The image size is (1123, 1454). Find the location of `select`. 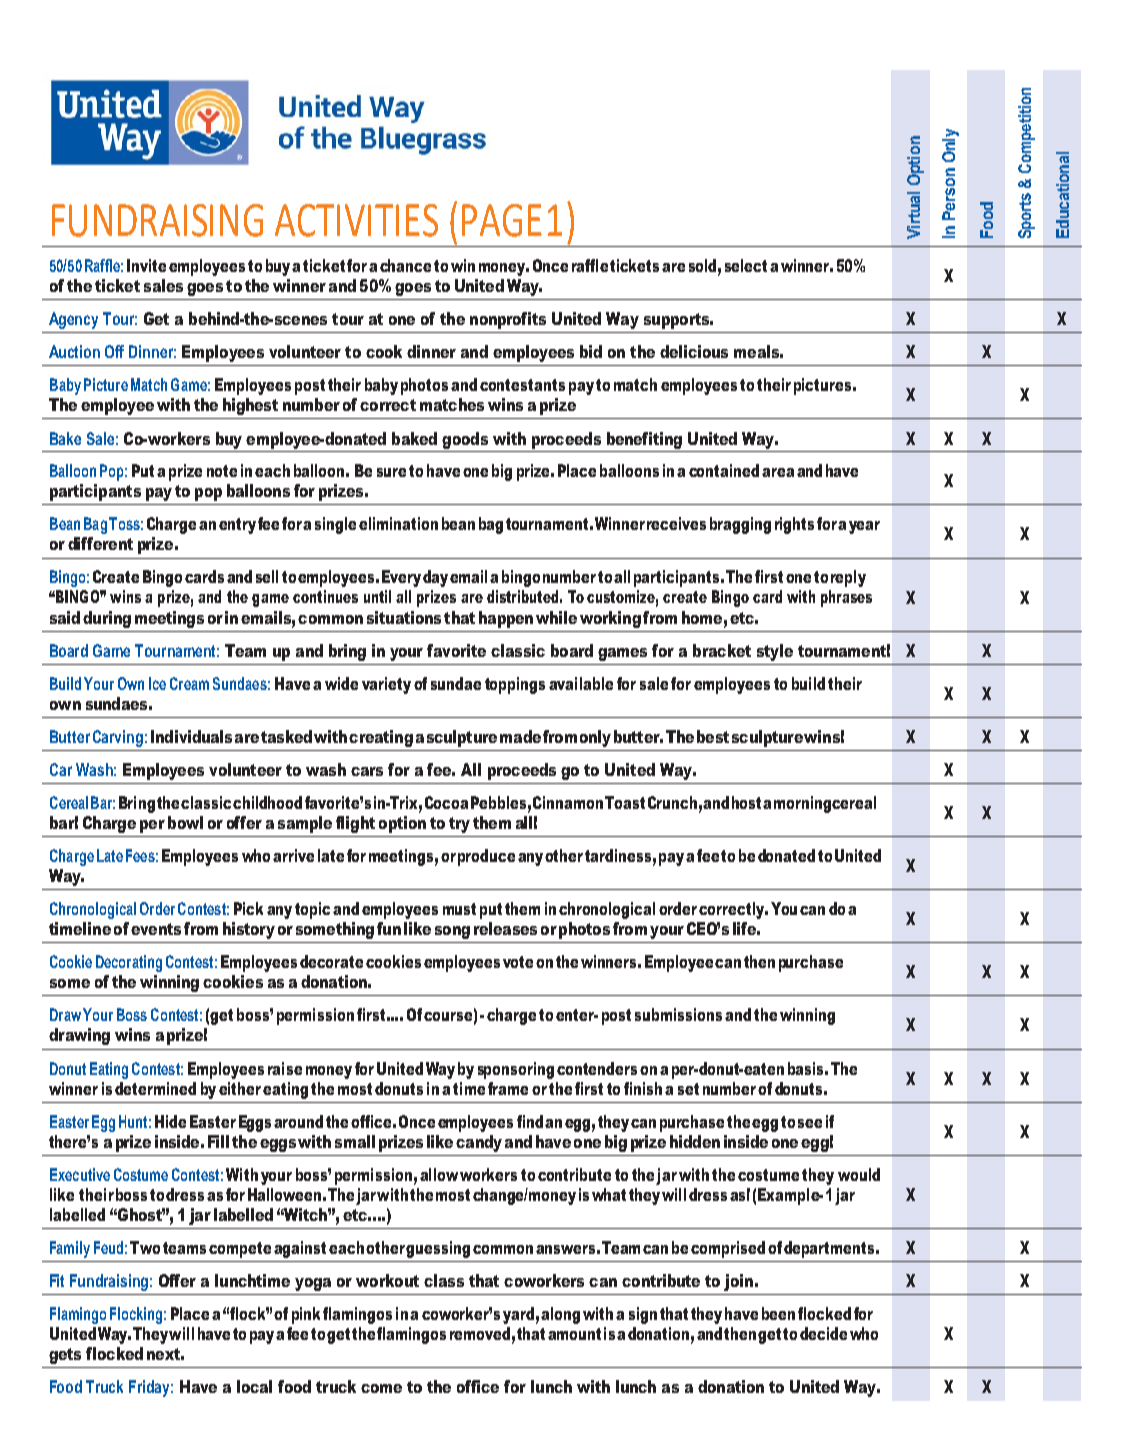

select is located at coordinates (746, 265).
